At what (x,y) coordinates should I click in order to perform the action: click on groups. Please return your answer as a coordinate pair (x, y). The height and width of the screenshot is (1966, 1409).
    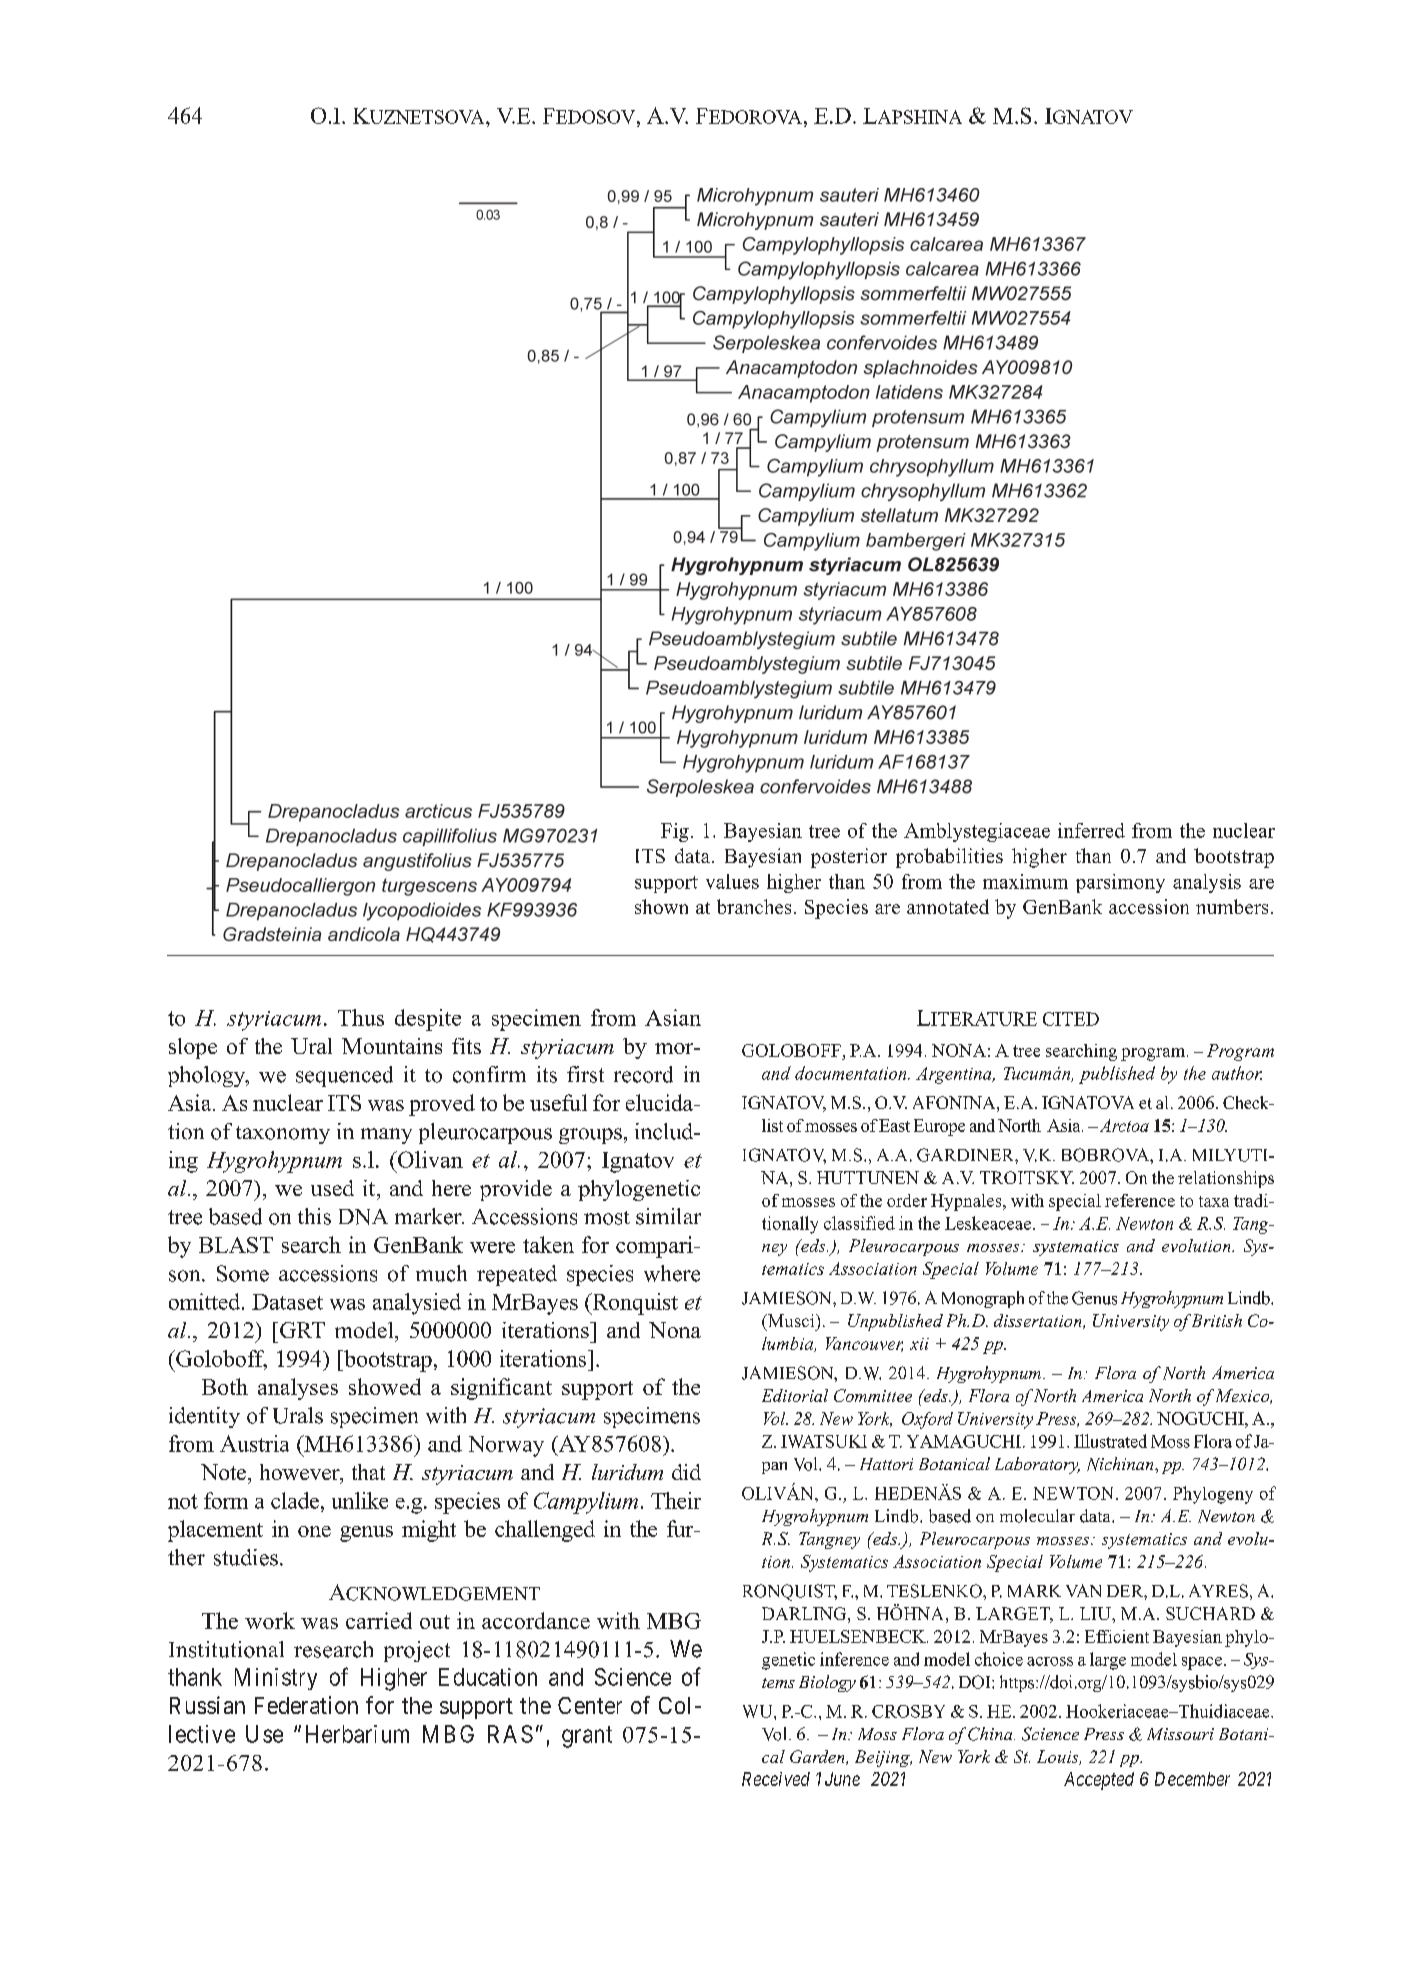
    Looking at the image, I should click on (590, 1136).
